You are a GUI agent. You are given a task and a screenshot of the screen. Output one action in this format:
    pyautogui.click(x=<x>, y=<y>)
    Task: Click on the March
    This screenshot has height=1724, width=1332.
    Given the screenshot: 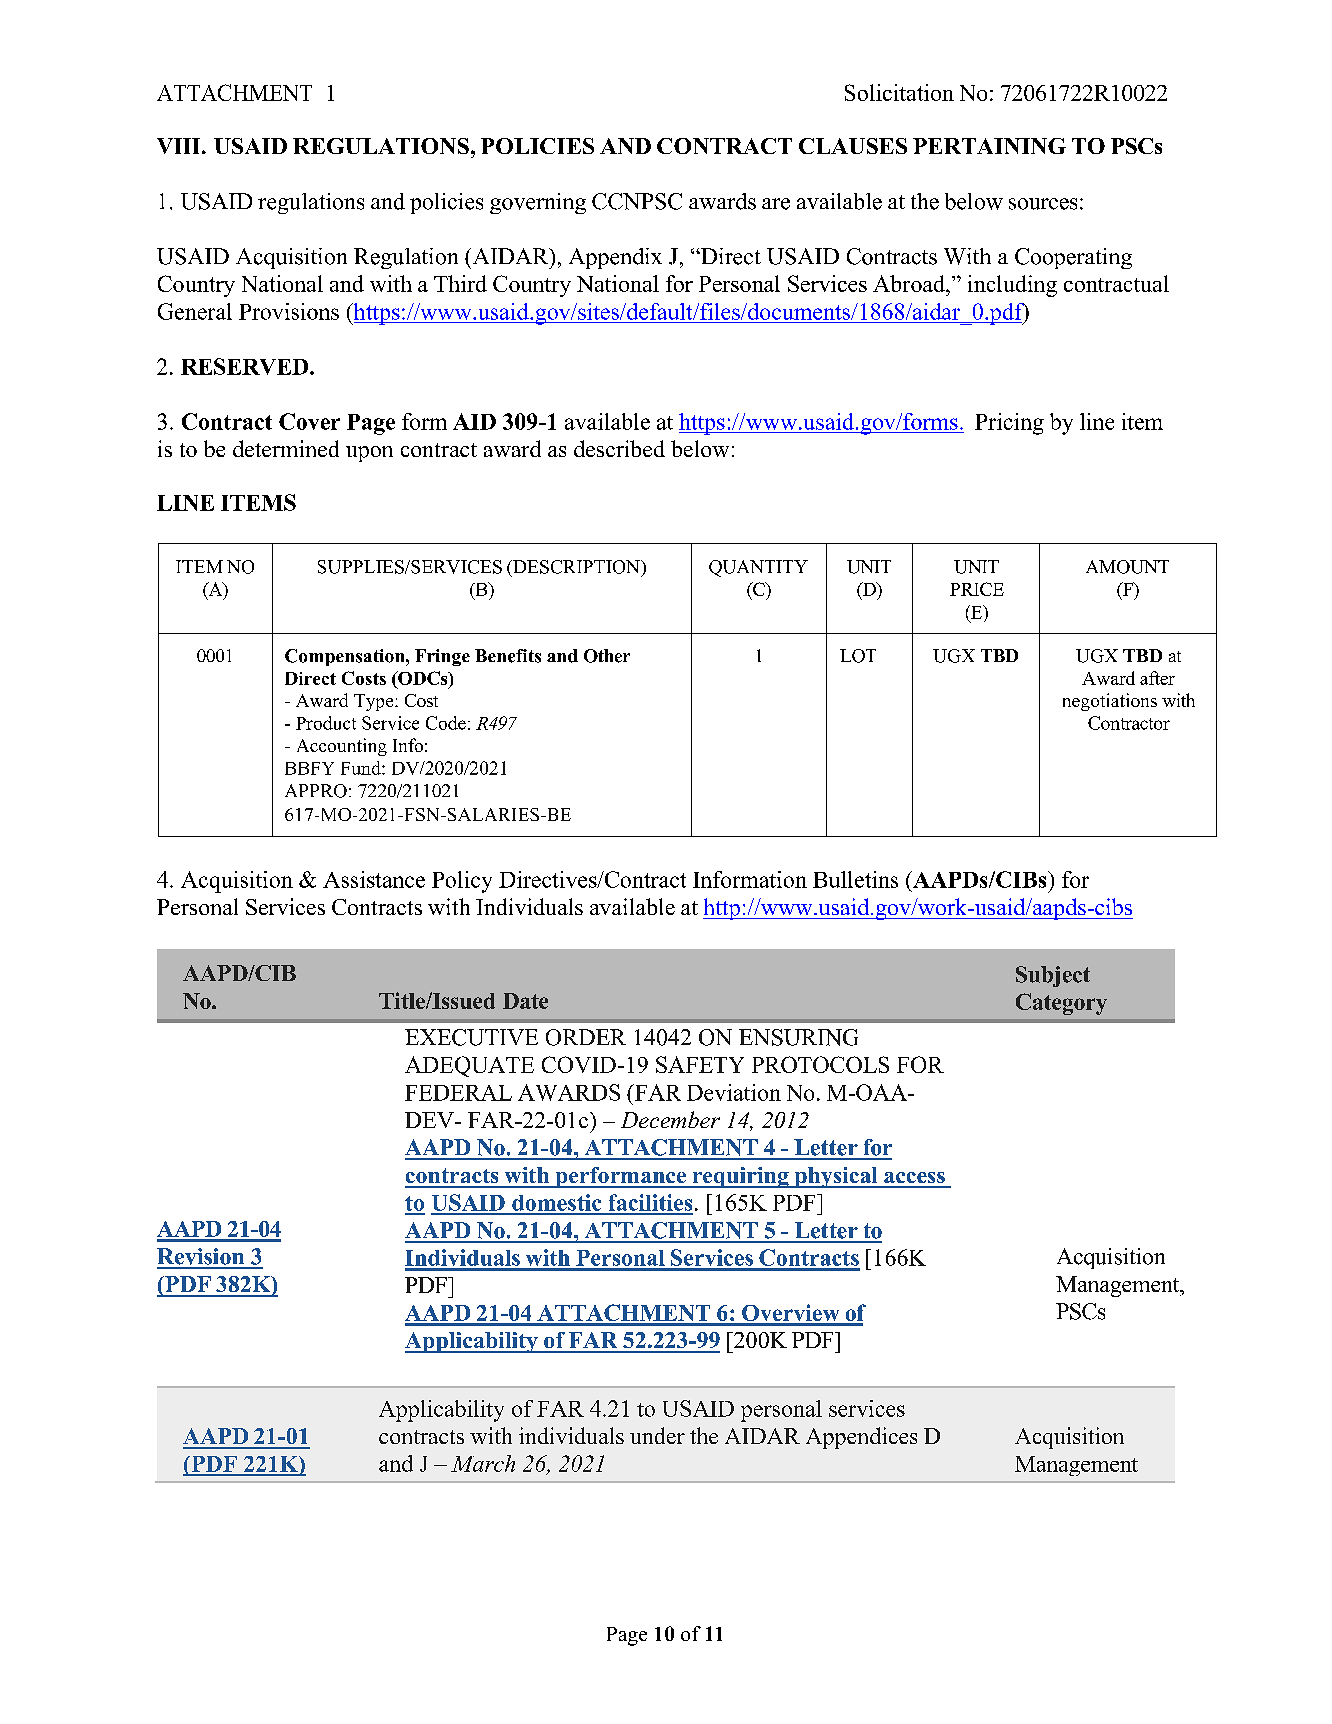 What is the action you would take?
    pyautogui.click(x=483, y=1463)
